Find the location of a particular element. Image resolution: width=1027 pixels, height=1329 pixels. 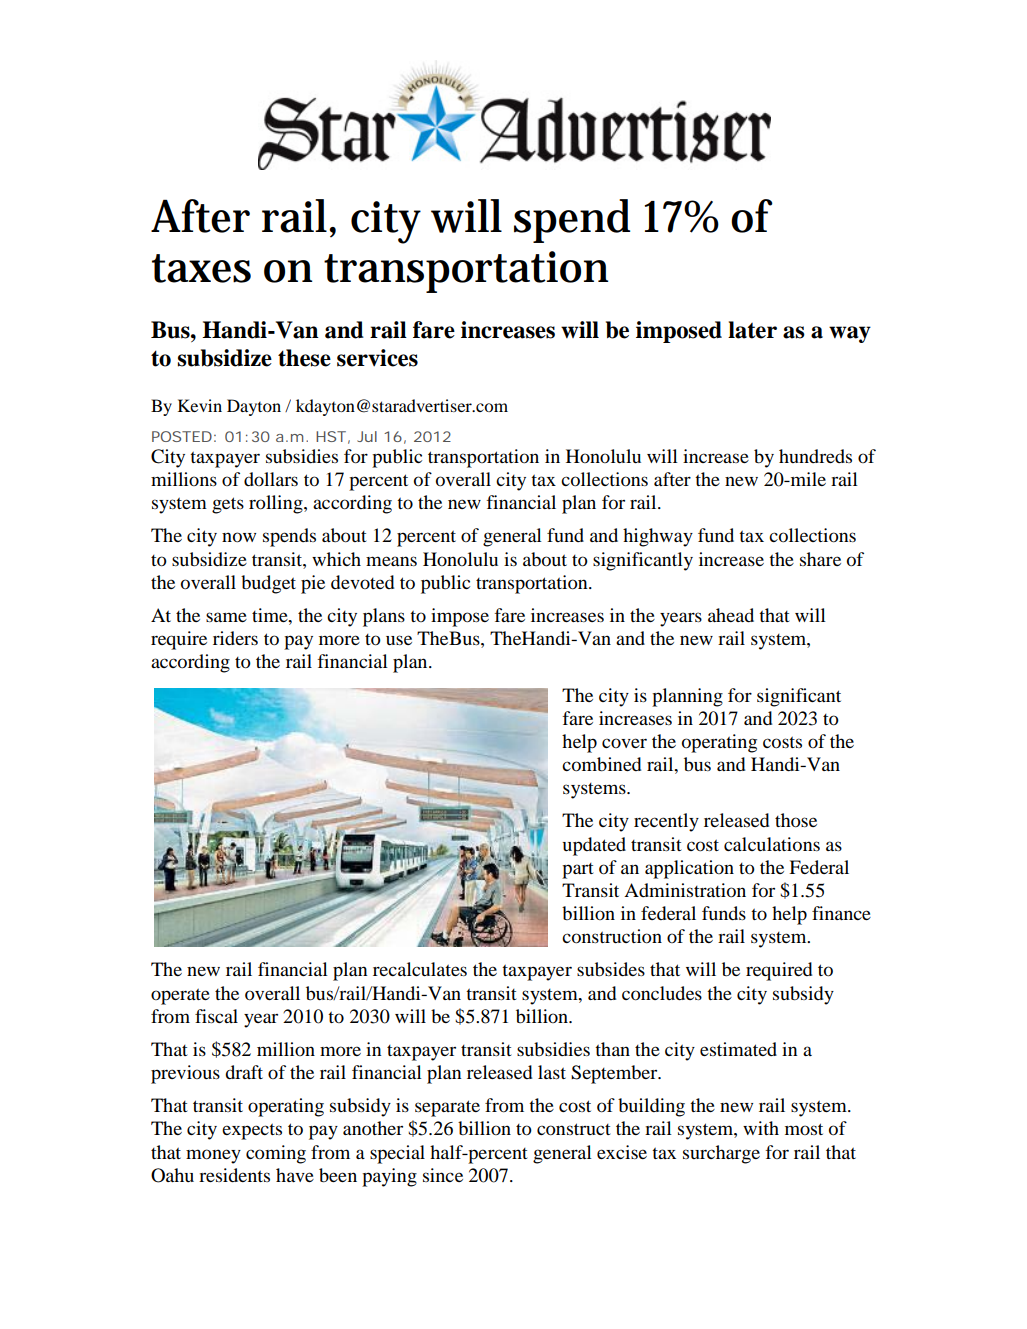

combined is located at coordinates (601, 764).
